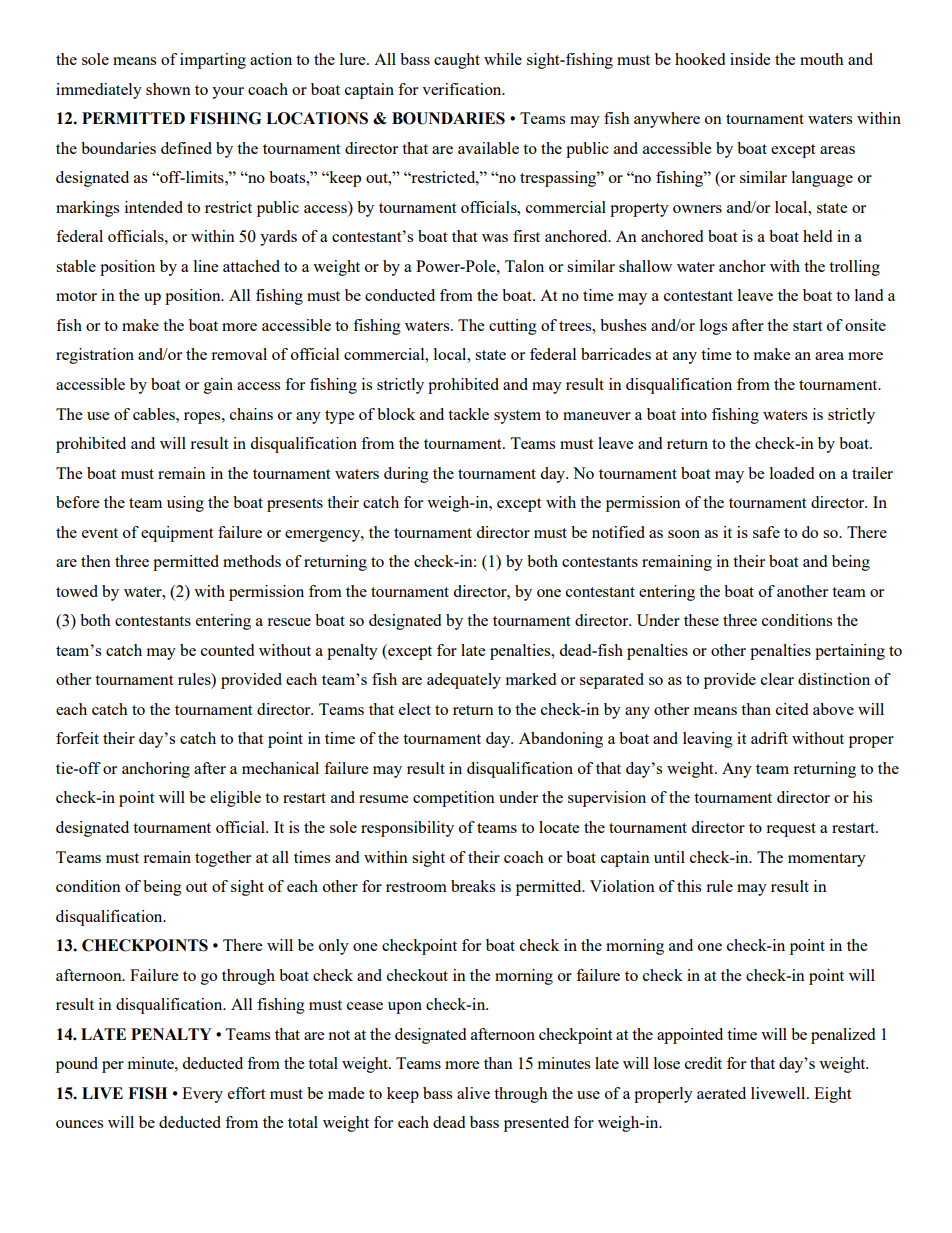 The image size is (952, 1233). I want to click on clear, so click(777, 679).
